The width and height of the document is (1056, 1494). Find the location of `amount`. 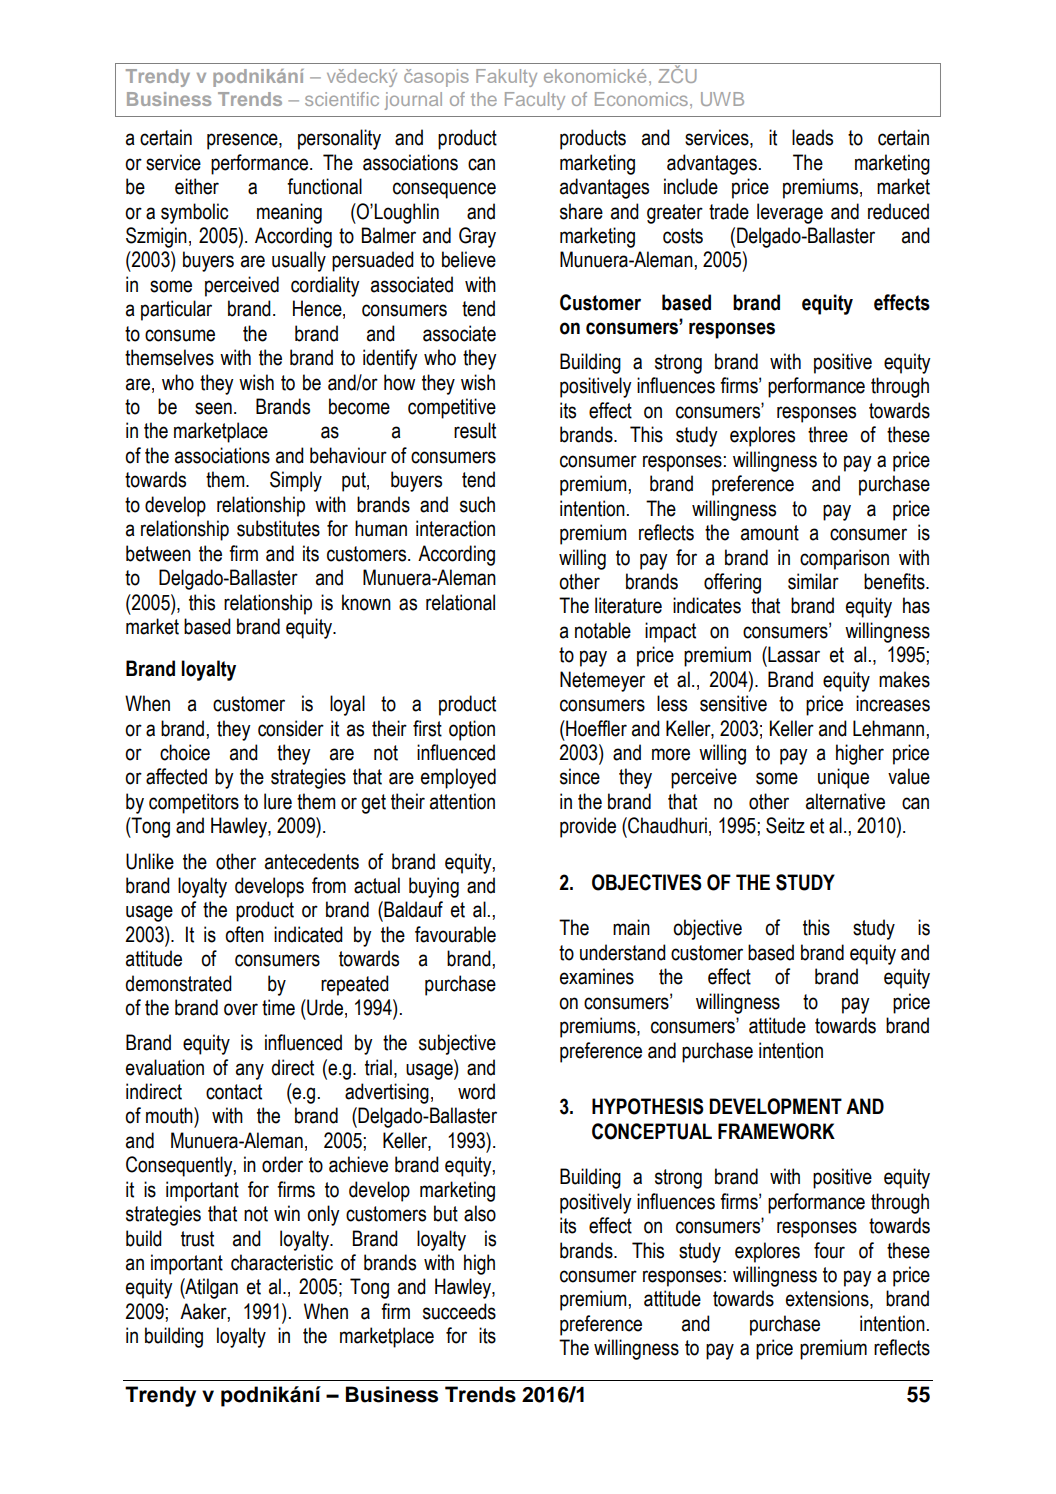

amount is located at coordinates (770, 533).
